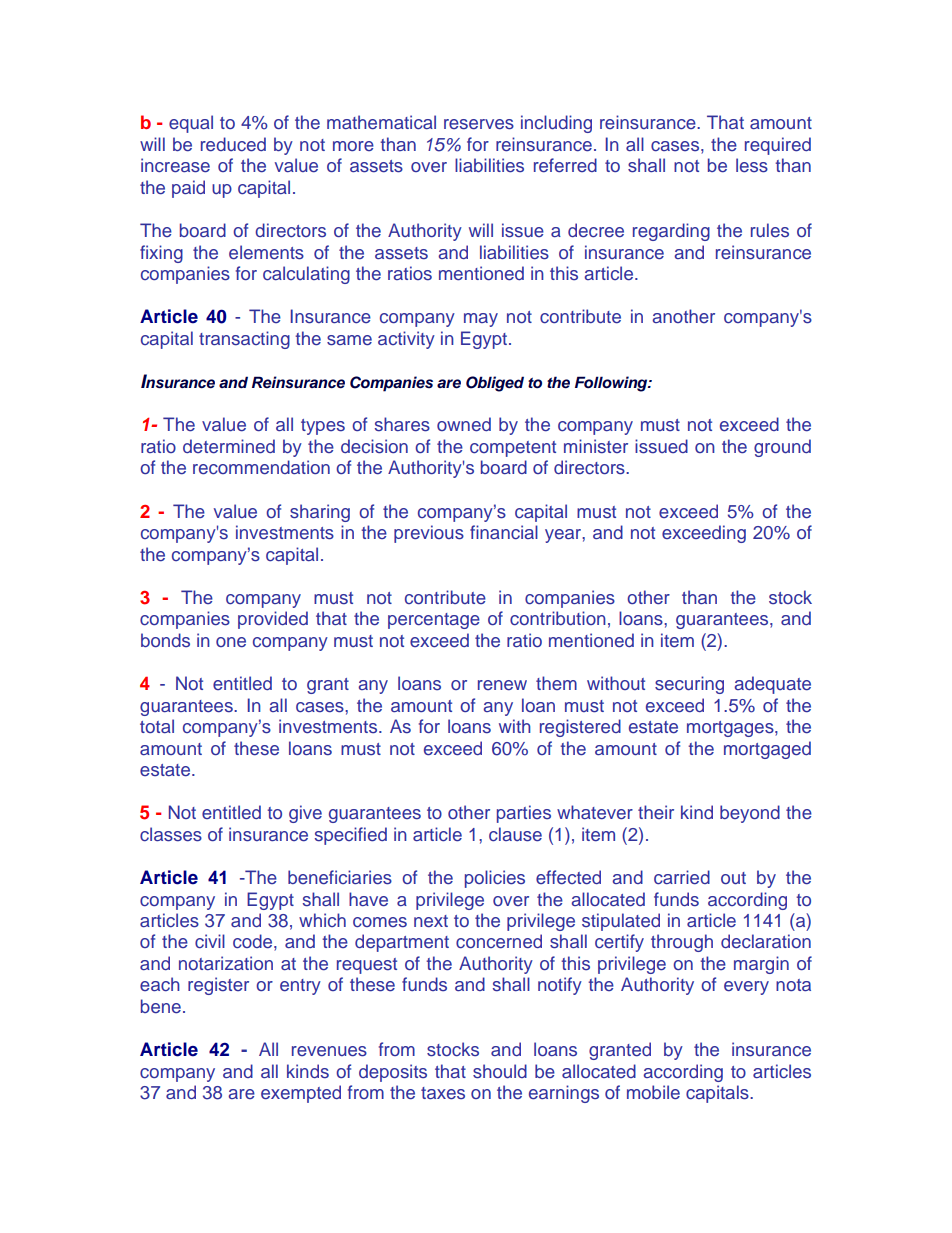 The width and height of the image is (952, 1233). I want to click on reduced, so click(233, 144).
